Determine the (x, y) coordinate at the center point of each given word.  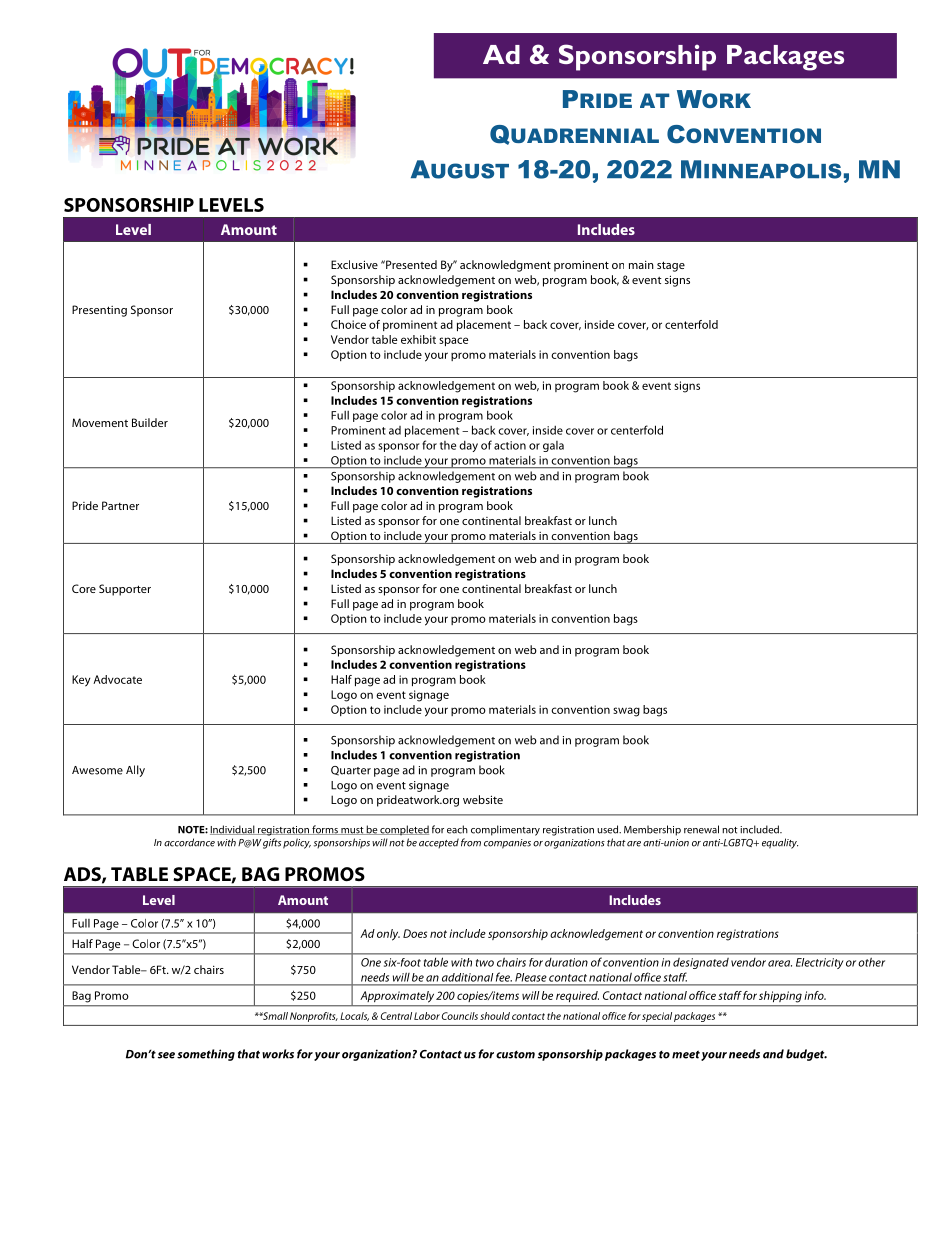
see (166, 1055)
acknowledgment (505, 266)
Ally (135, 771)
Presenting (99, 311)
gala (553, 446)
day (468, 446)
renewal (701, 829)
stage (671, 266)
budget (806, 1055)
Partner (120, 505)
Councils (460, 1016)
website (483, 799)
